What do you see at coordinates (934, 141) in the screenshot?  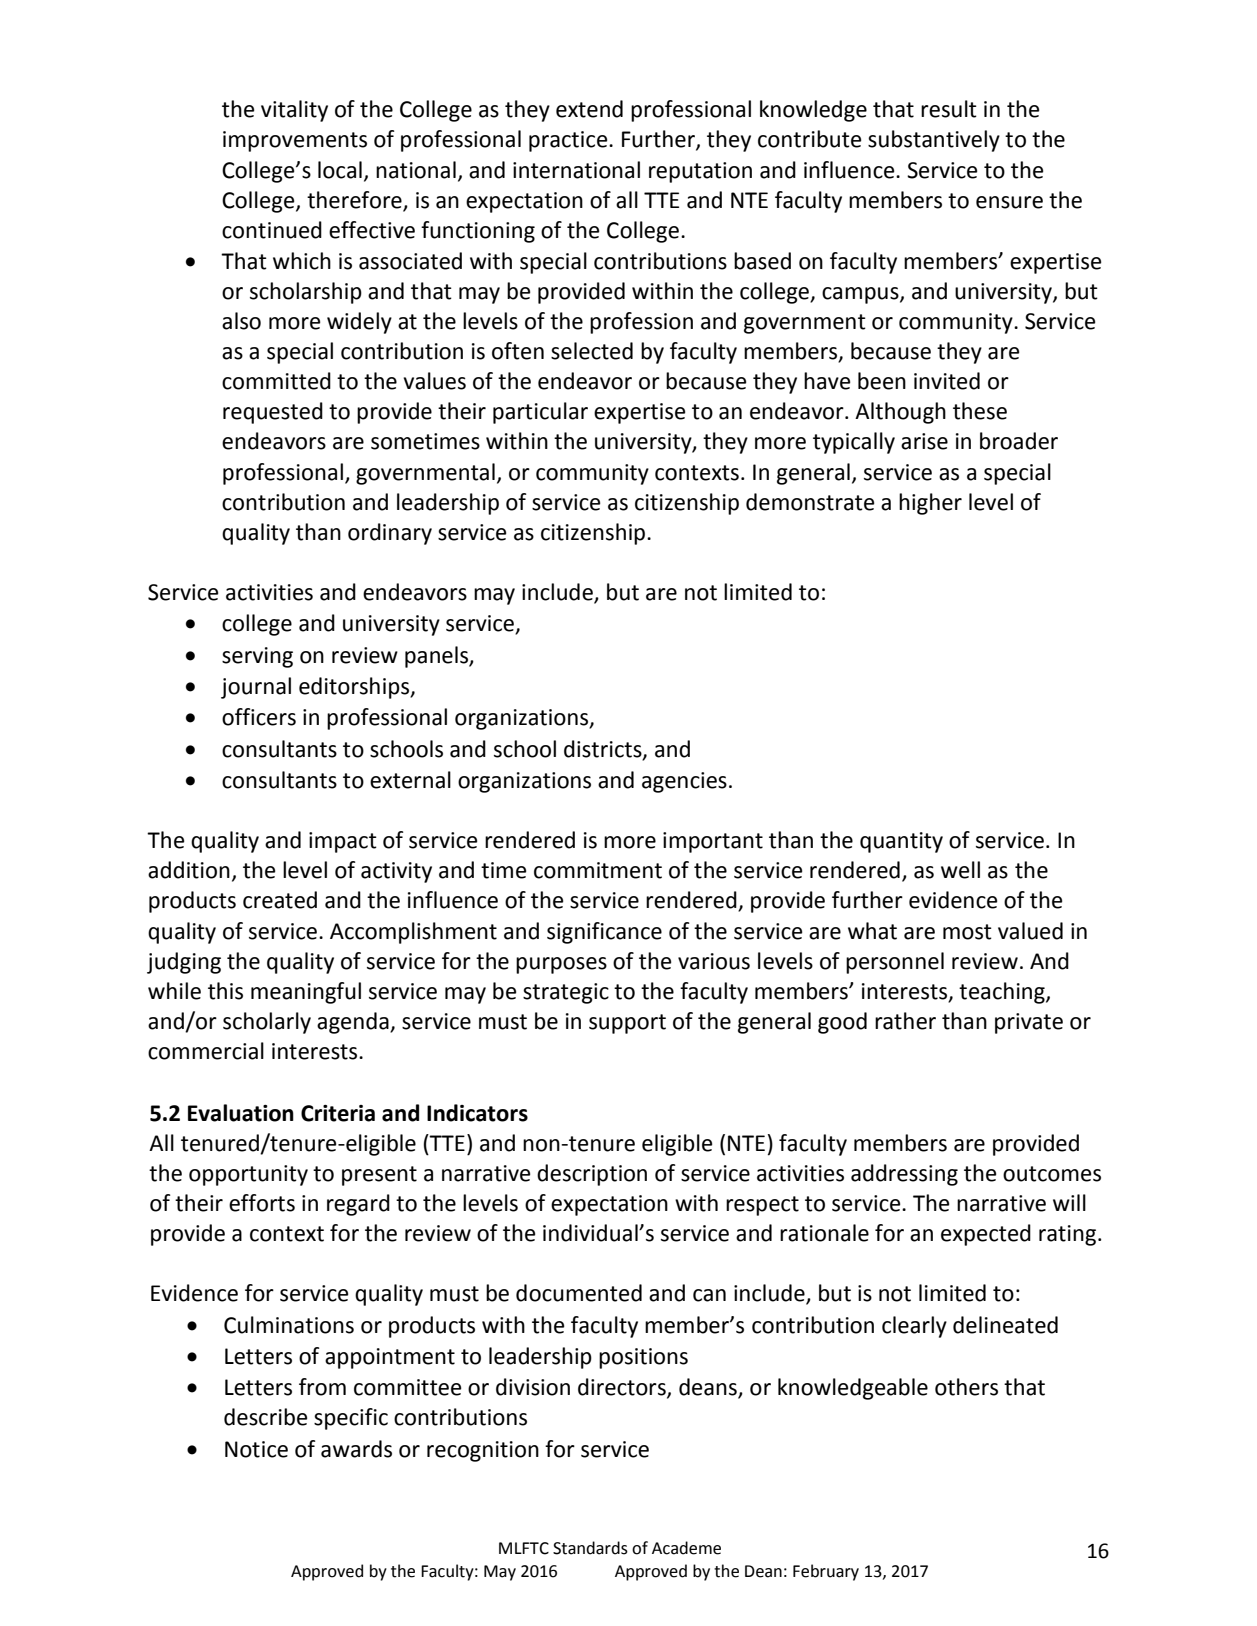 I see `substantively` at bounding box center [934, 141].
